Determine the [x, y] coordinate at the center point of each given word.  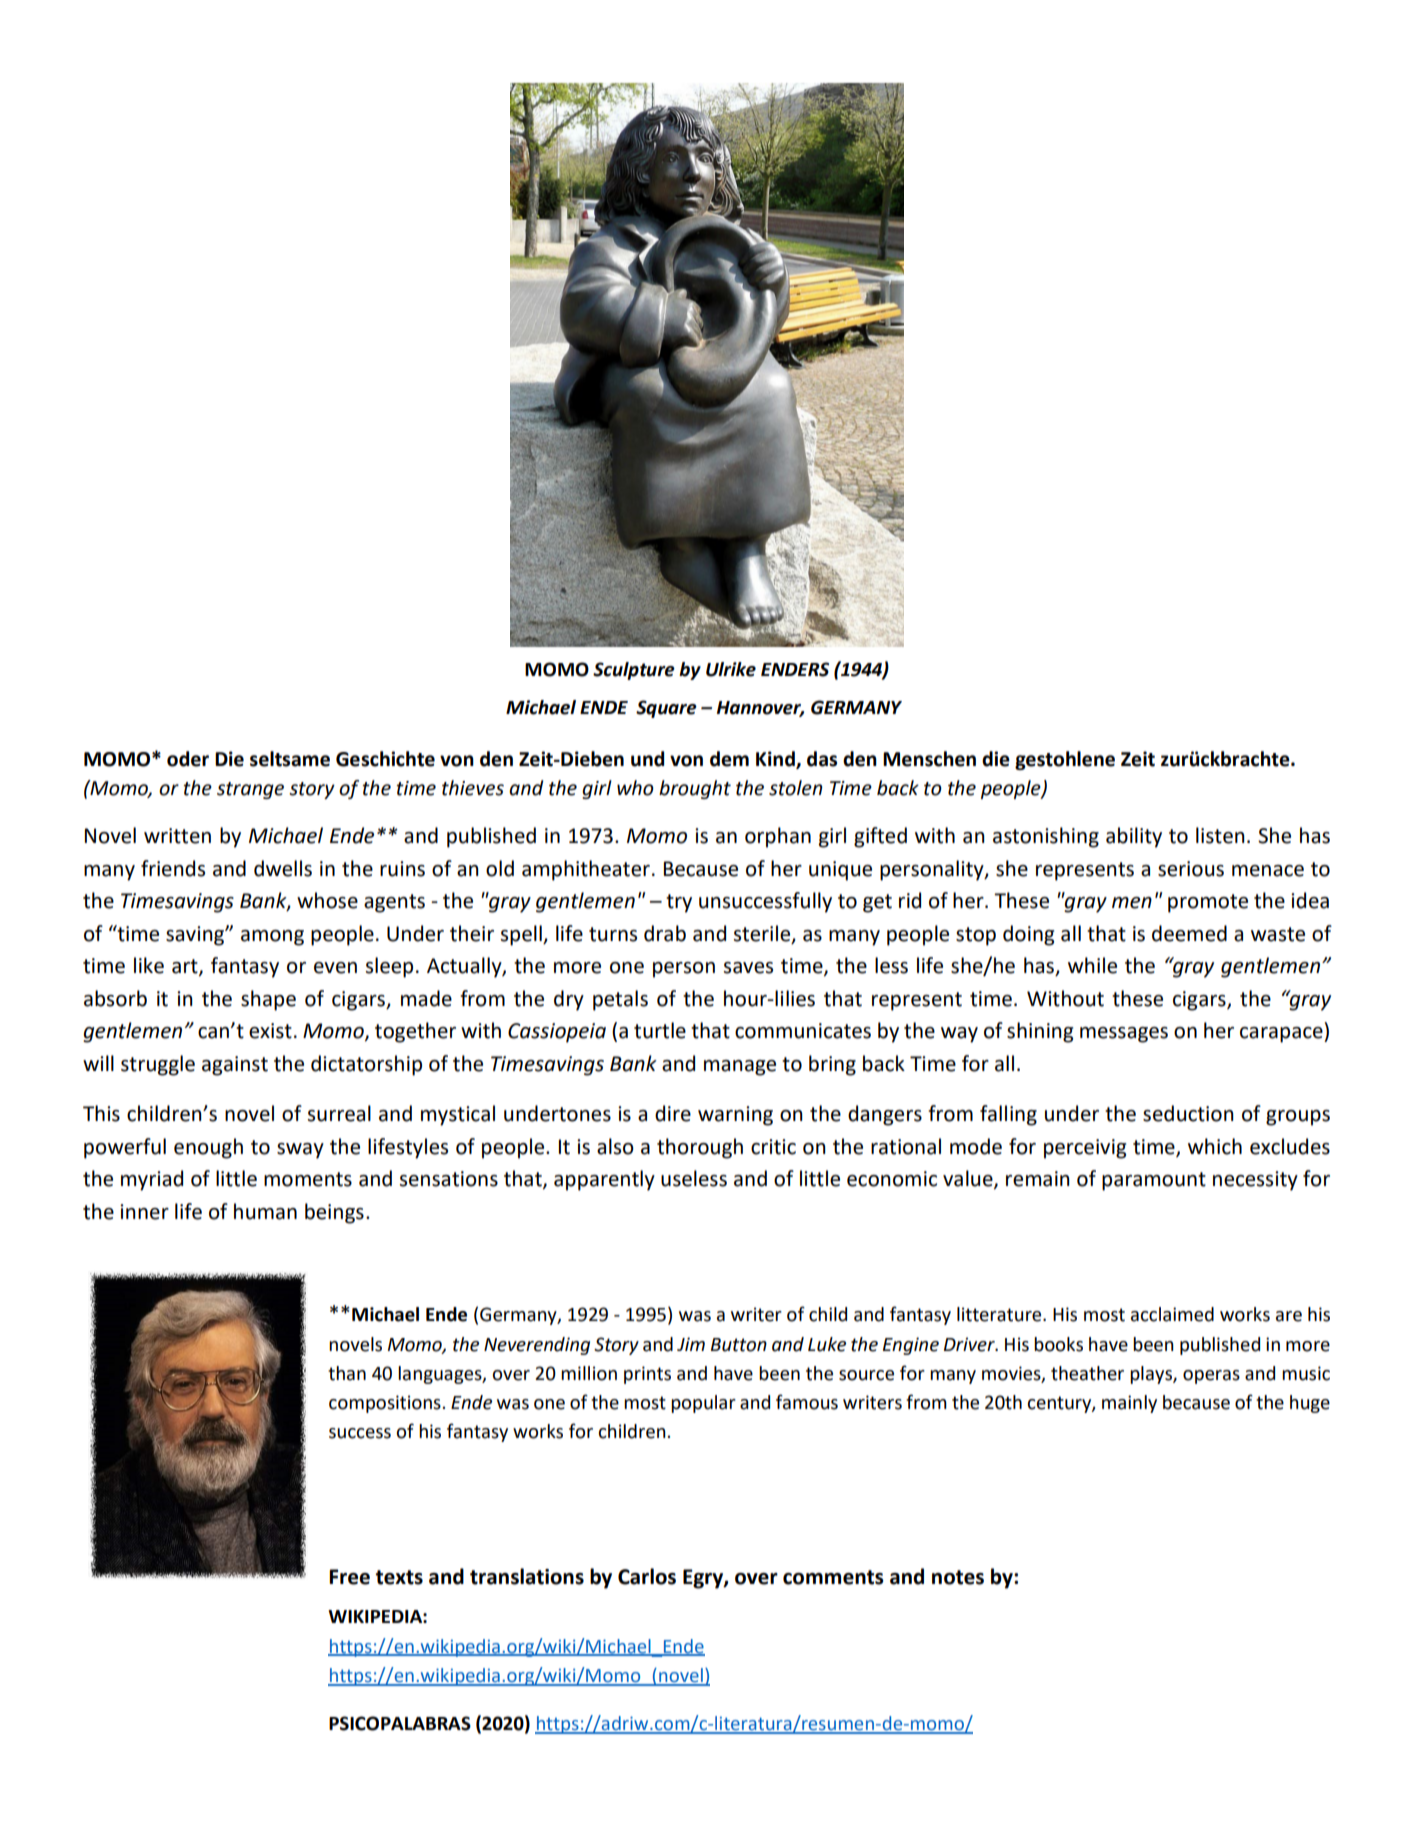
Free [349, 1577]
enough [208, 1148]
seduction [1188, 1113]
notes [958, 1577]
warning [735, 1116]
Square [666, 709]
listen [1220, 835]
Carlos [647, 1576]
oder [188, 759]
